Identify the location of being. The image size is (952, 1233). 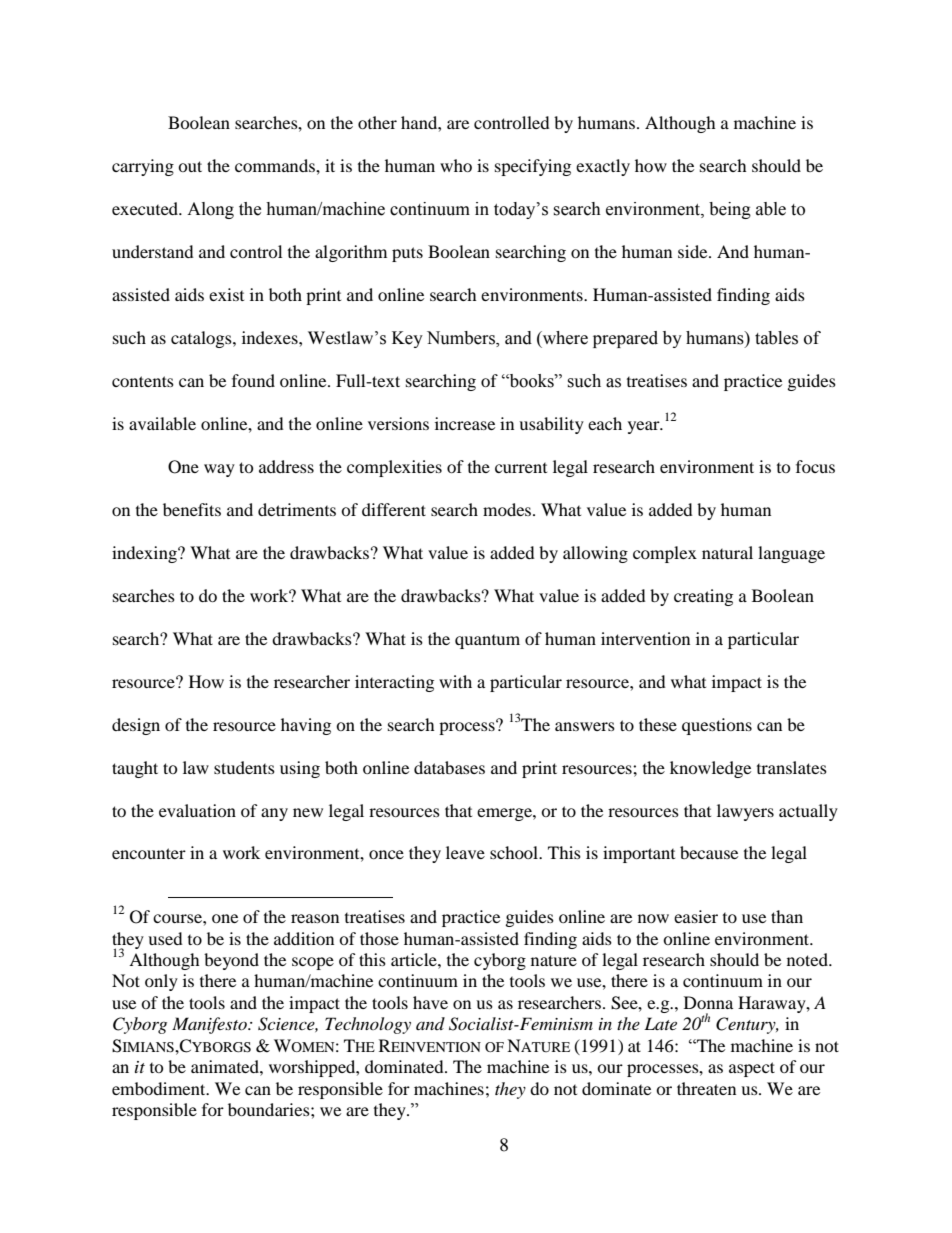
(730, 210).
